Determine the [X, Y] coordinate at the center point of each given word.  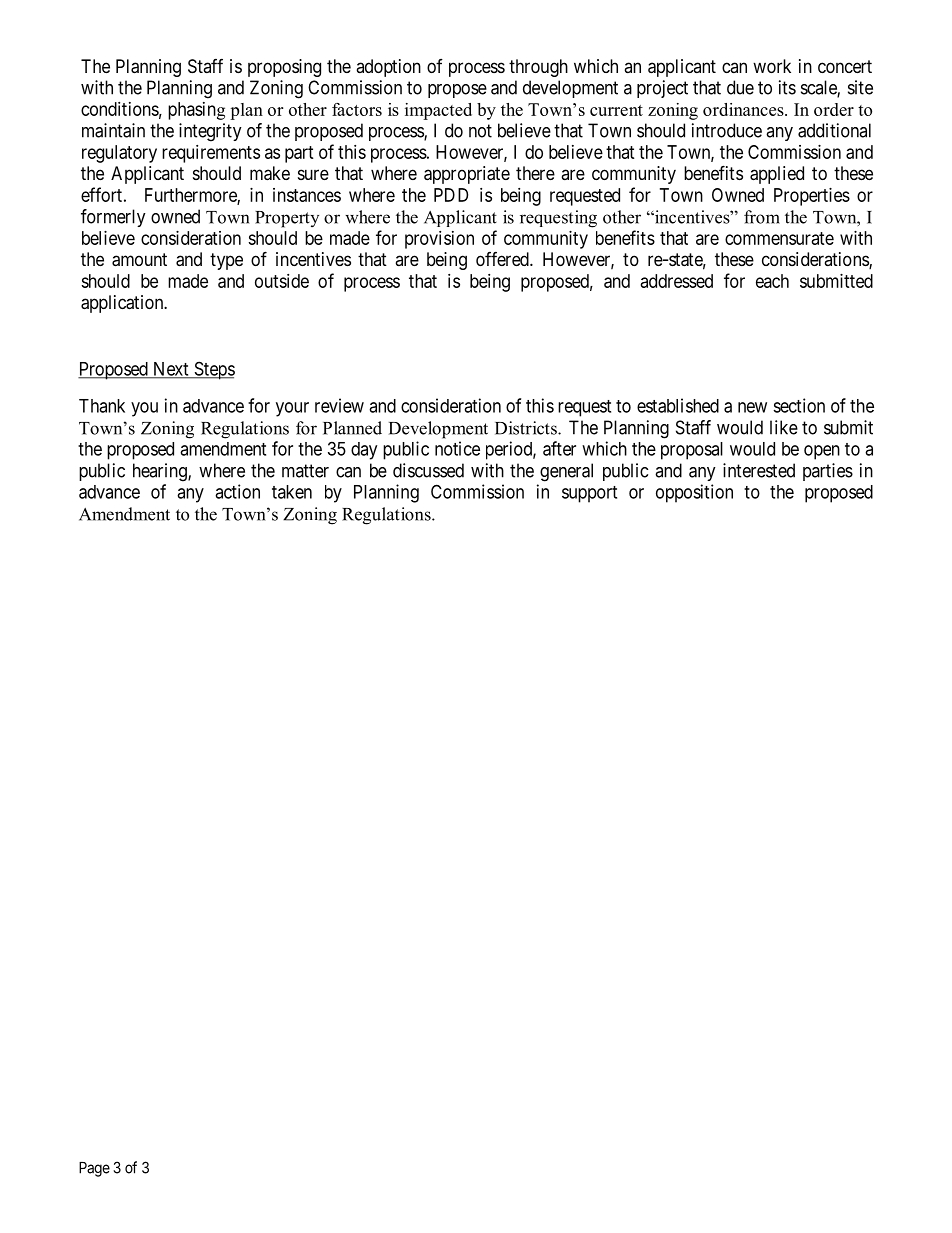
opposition [694, 493]
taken [292, 492]
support [589, 494]
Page [94, 1169]
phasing [196, 111]
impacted [438, 111]
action [237, 491]
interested [759, 470]
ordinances [744, 109]
